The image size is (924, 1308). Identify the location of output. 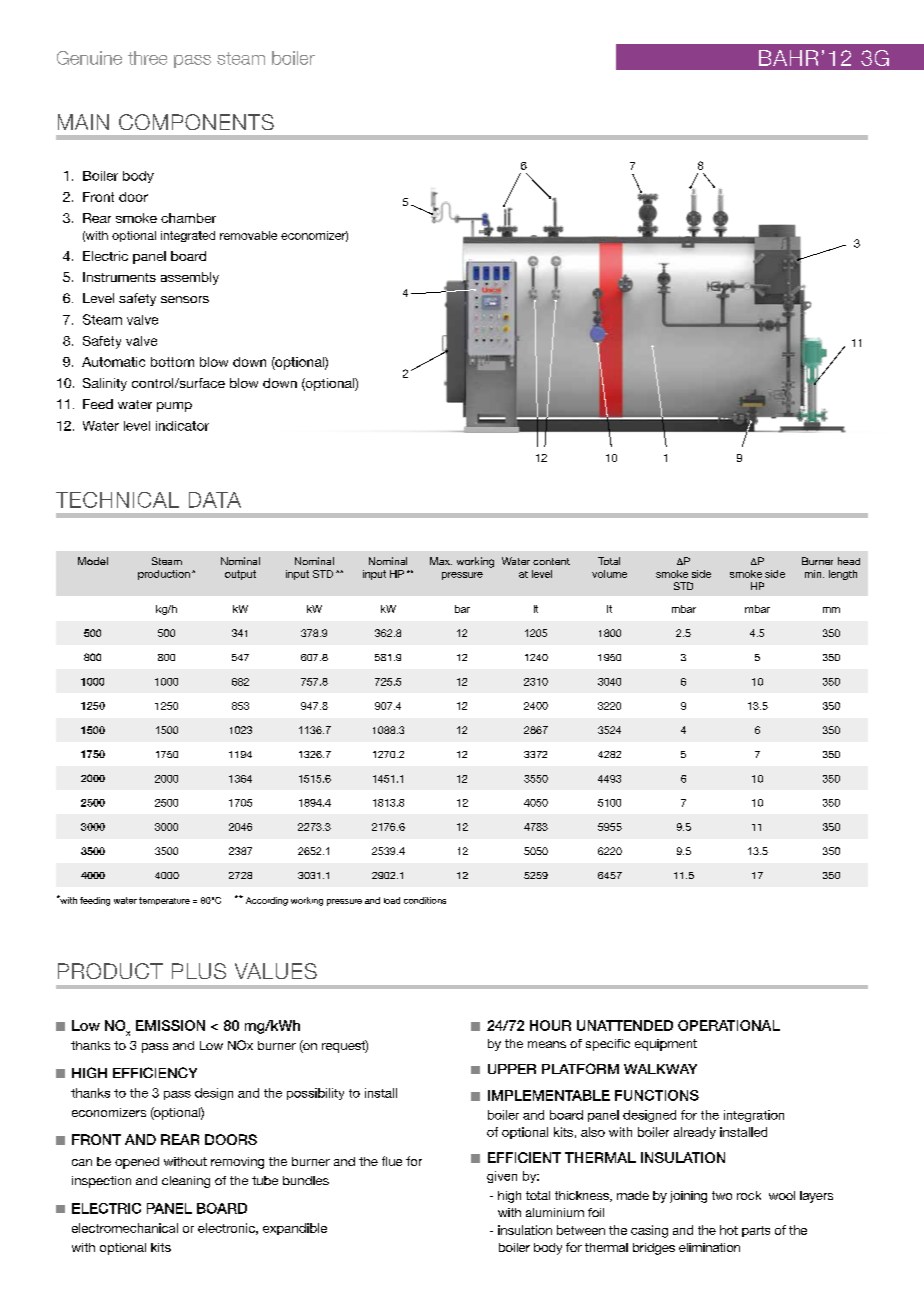
(240, 575).
